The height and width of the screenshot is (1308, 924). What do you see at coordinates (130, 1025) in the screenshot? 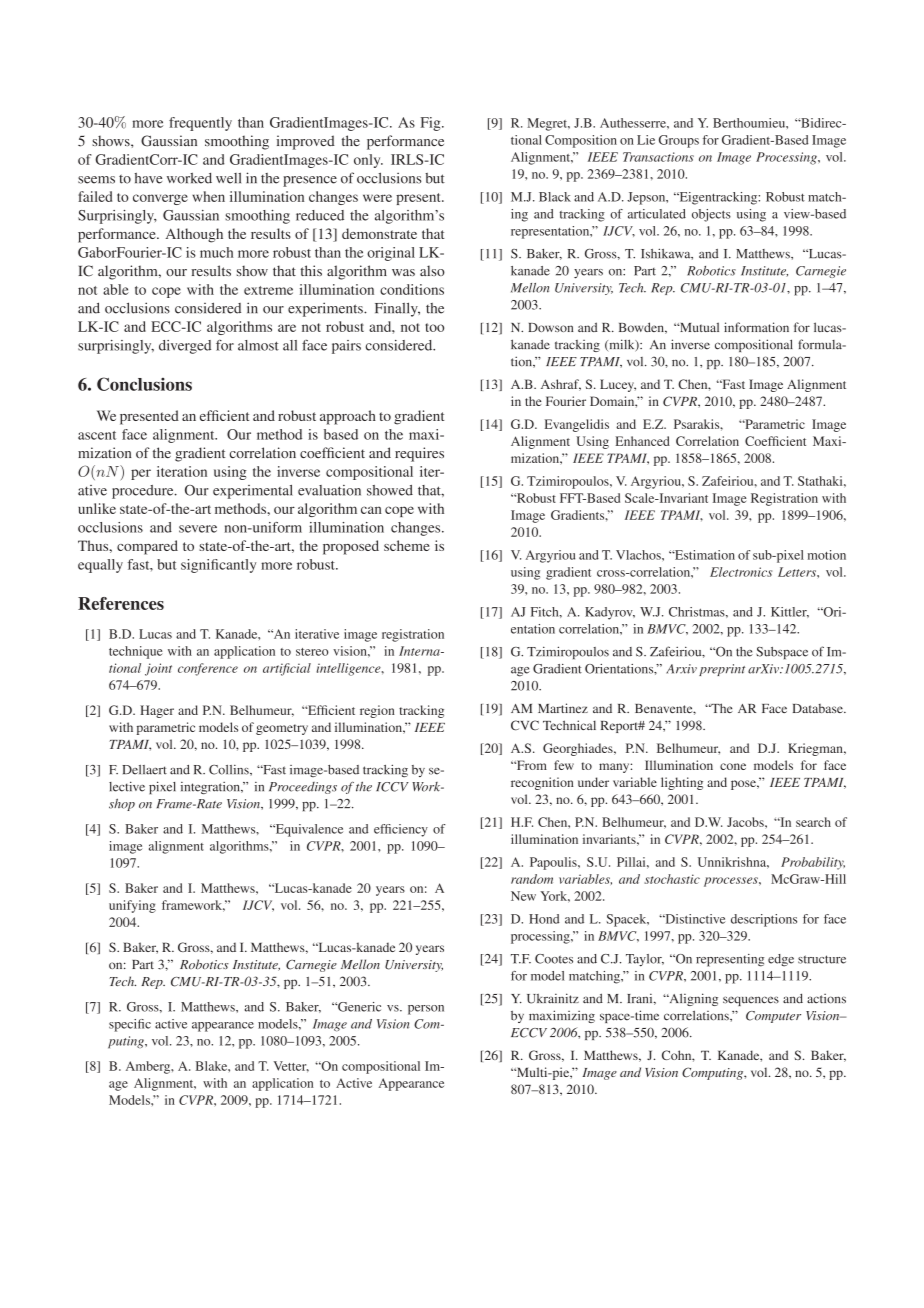
I see `specific` at bounding box center [130, 1025].
